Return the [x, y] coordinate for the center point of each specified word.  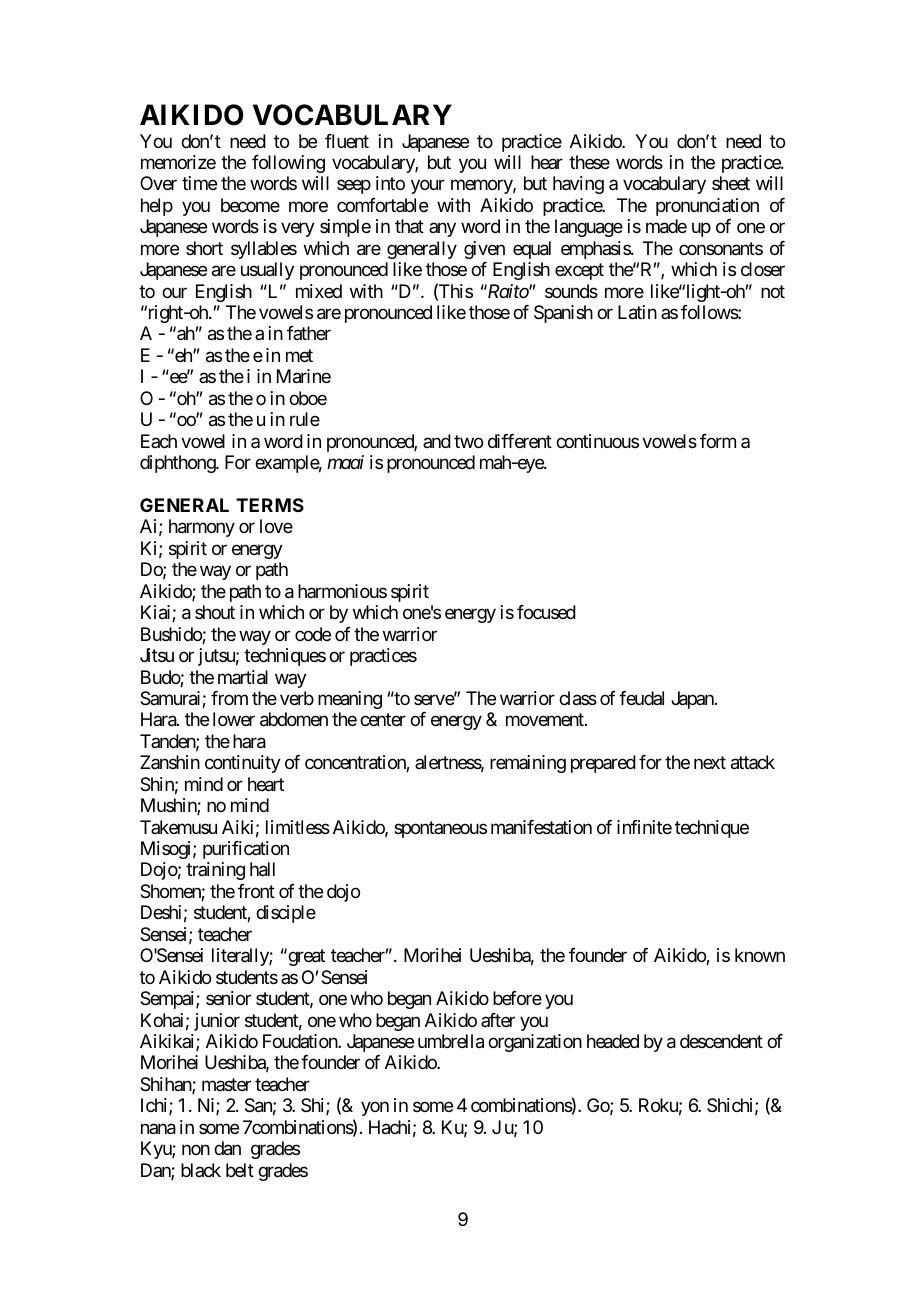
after [498, 1020]
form [718, 441]
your [428, 187]
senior [228, 998]
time [199, 183]
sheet [731, 183]
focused [546, 612]
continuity [243, 764]
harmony [202, 528]
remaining [528, 764]
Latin [637, 312]
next [710, 763]
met [299, 355]
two [468, 441]
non [196, 1150]
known [760, 955]
